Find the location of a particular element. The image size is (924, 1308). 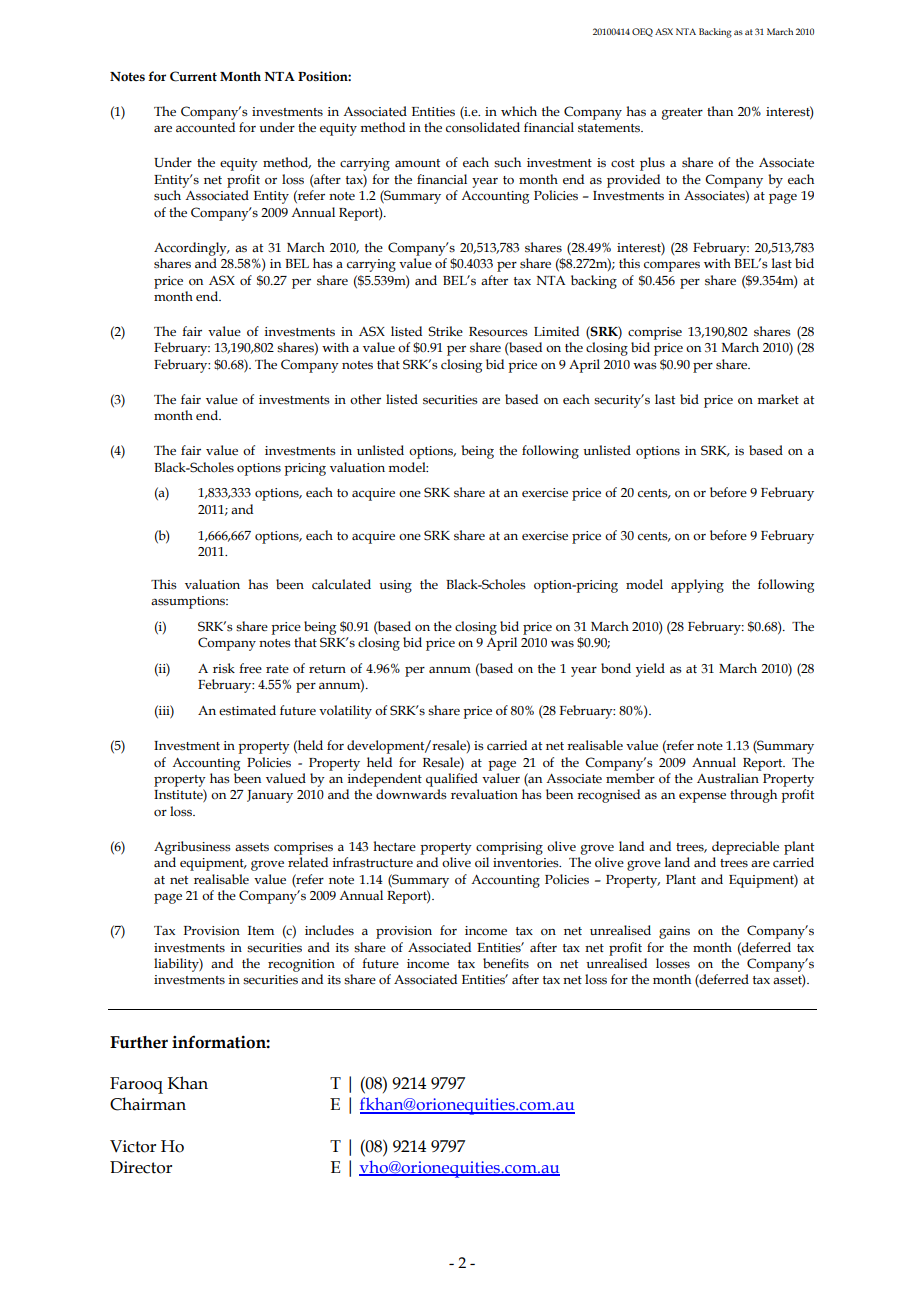

Agribusiness is located at coordinates (192, 848).
